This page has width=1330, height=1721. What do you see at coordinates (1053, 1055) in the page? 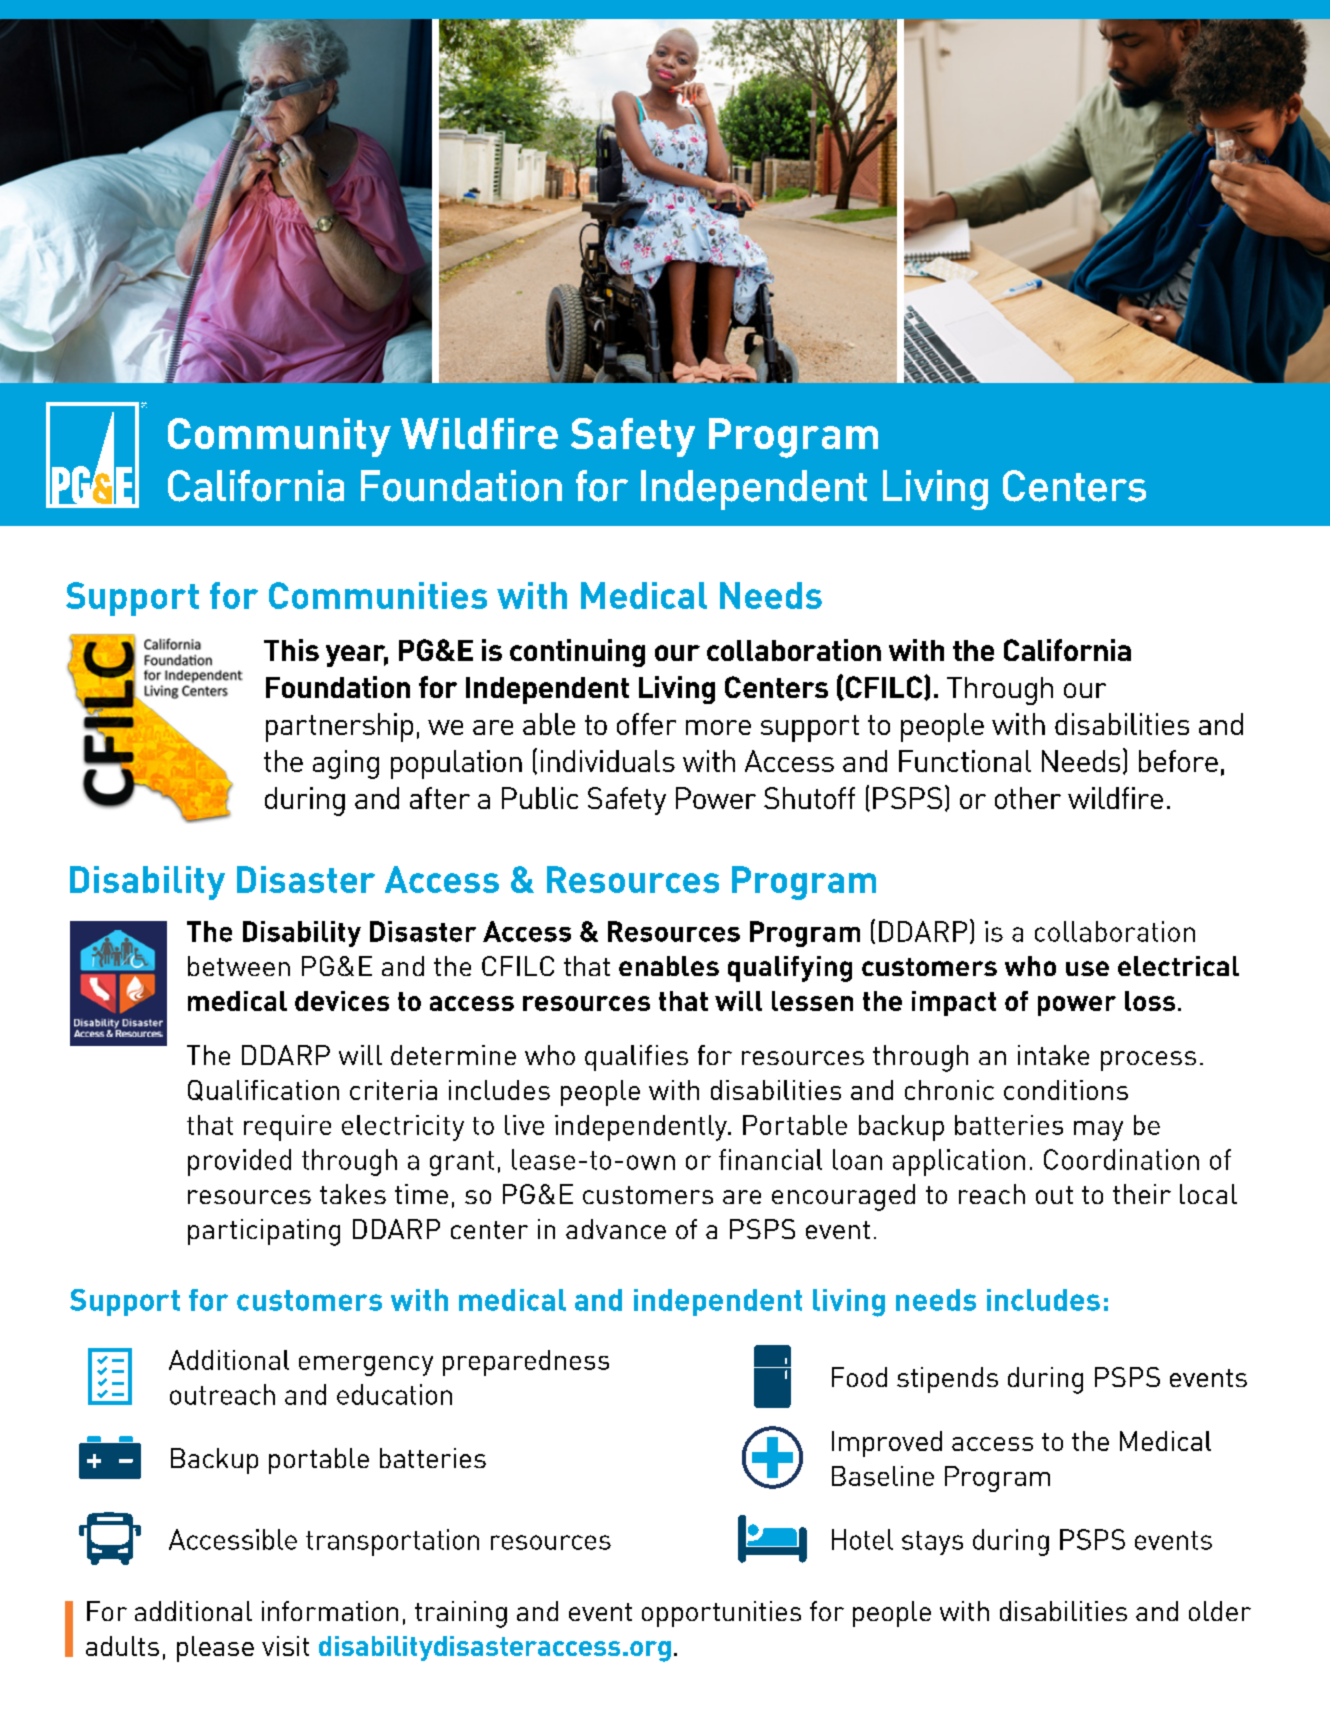
I see `intake` at bounding box center [1053, 1055].
